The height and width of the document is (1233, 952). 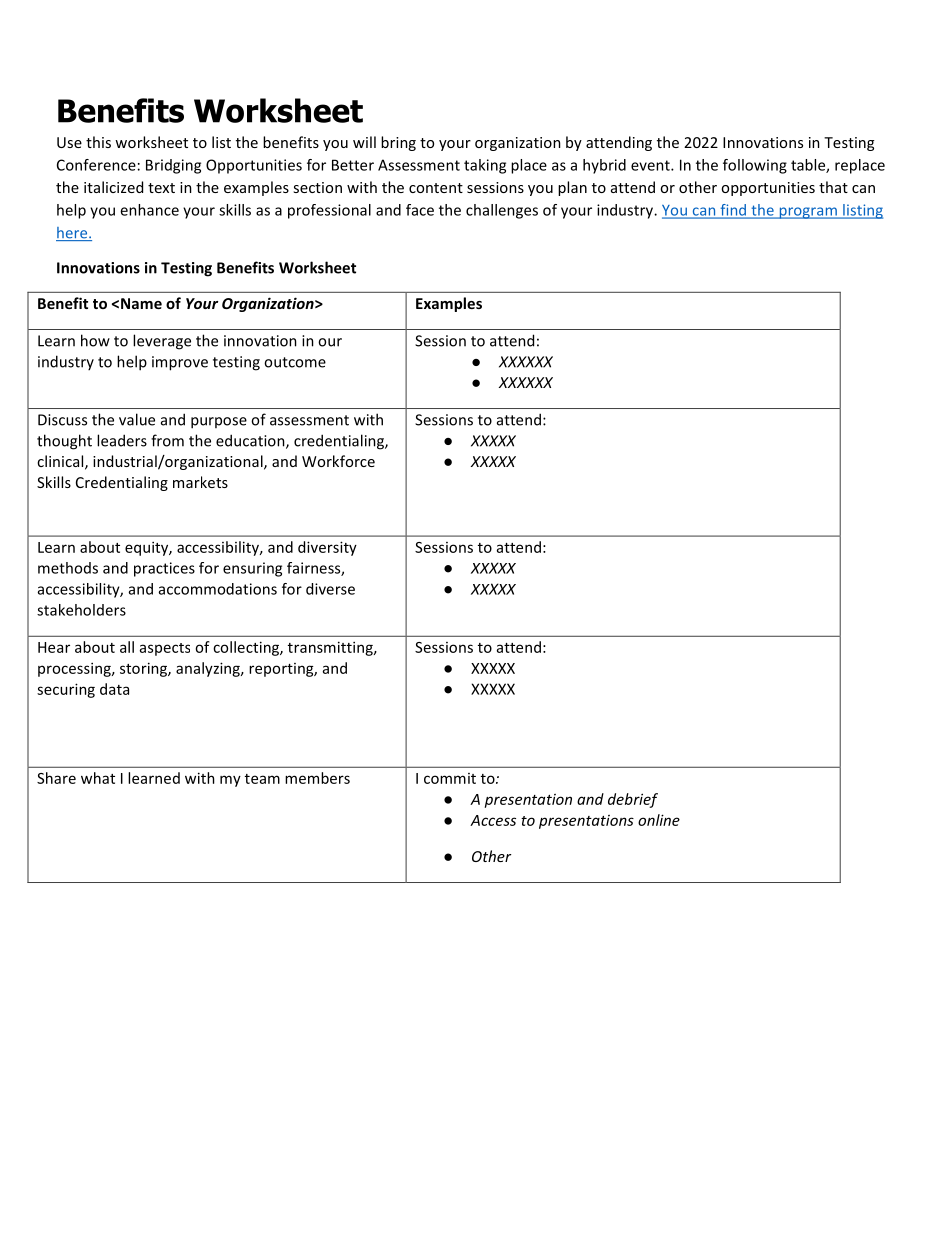 I want to click on Workforce, so click(x=338, y=461).
